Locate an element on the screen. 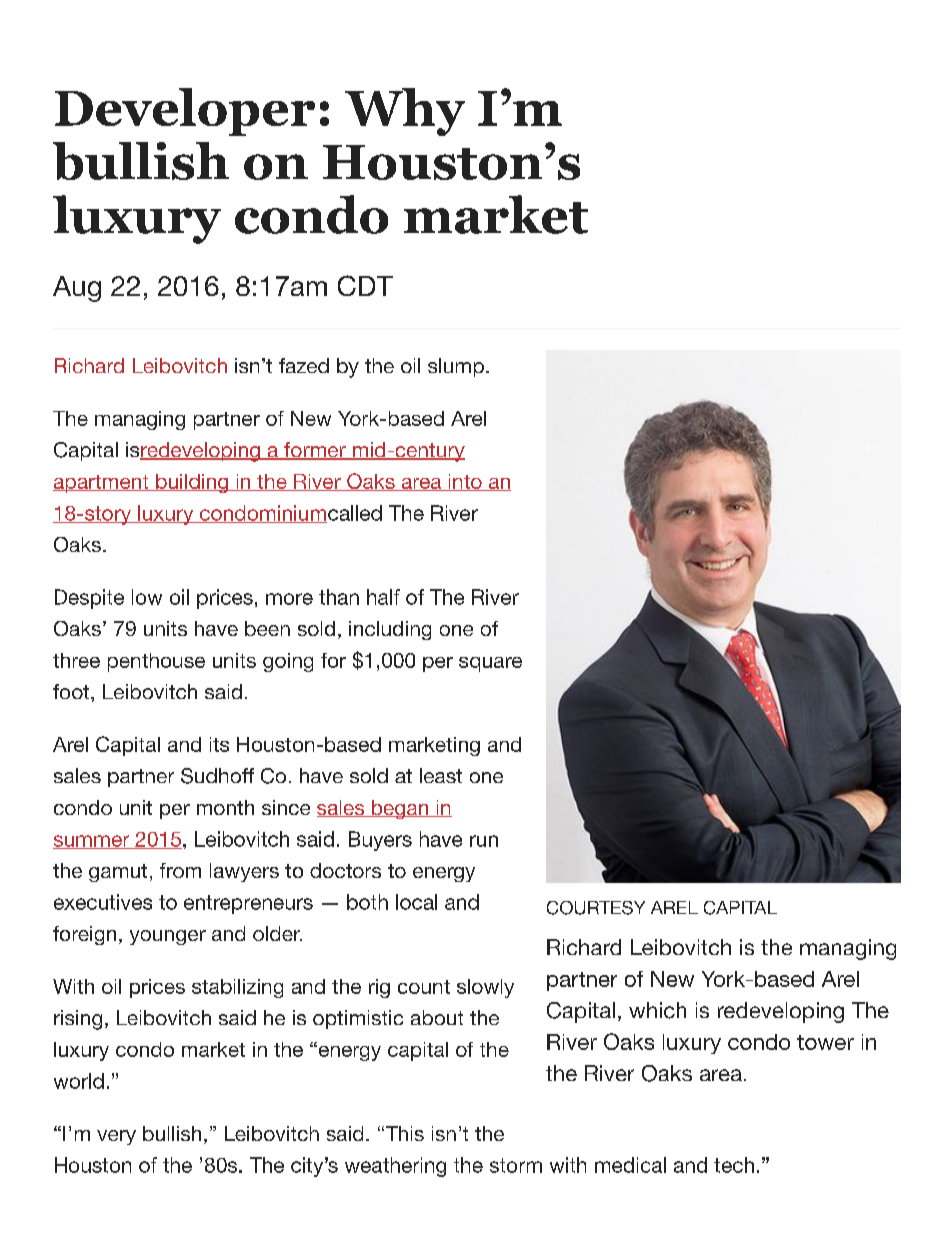  from is located at coordinates (180, 870).
